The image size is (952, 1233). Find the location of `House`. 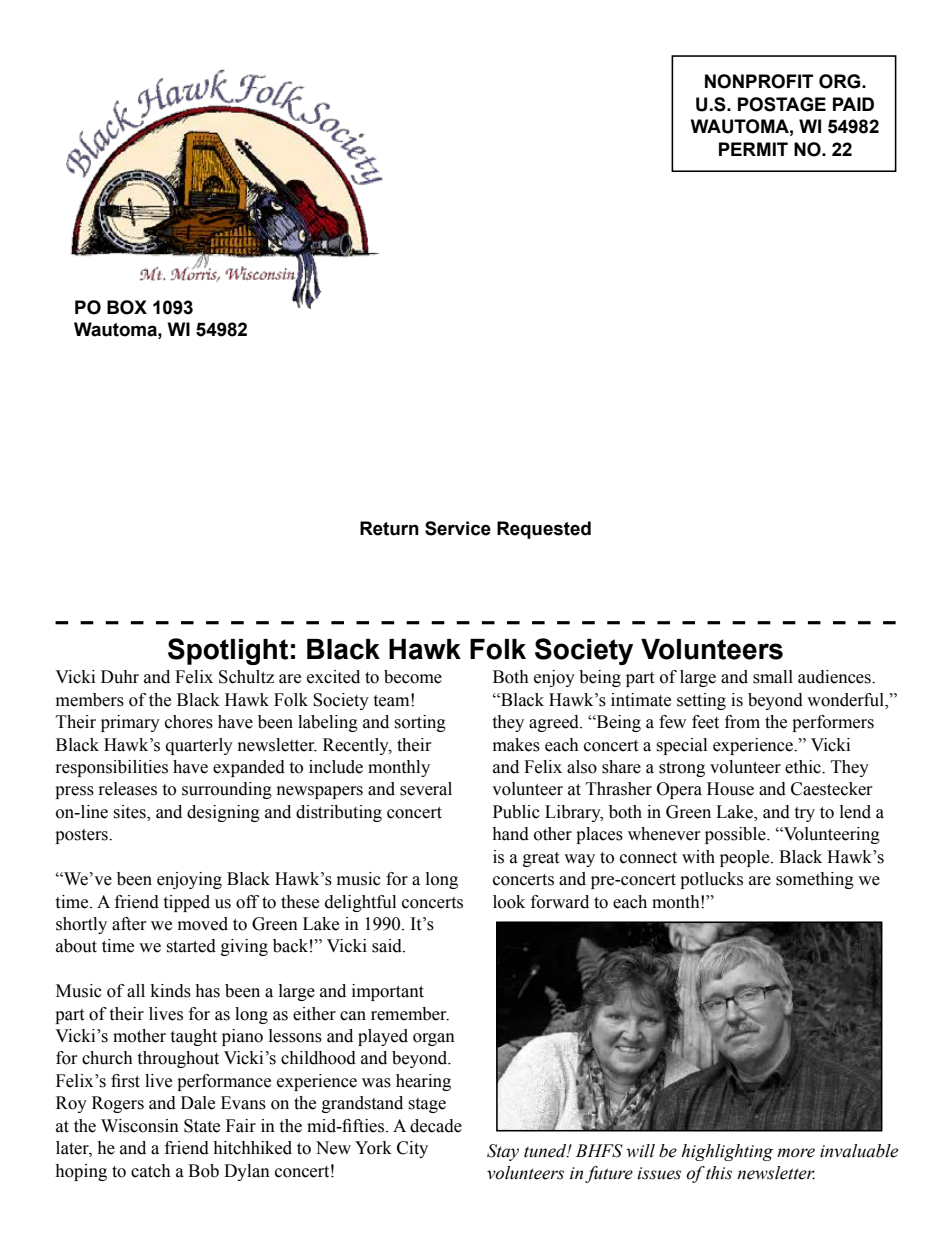

House is located at coordinates (730, 789).
